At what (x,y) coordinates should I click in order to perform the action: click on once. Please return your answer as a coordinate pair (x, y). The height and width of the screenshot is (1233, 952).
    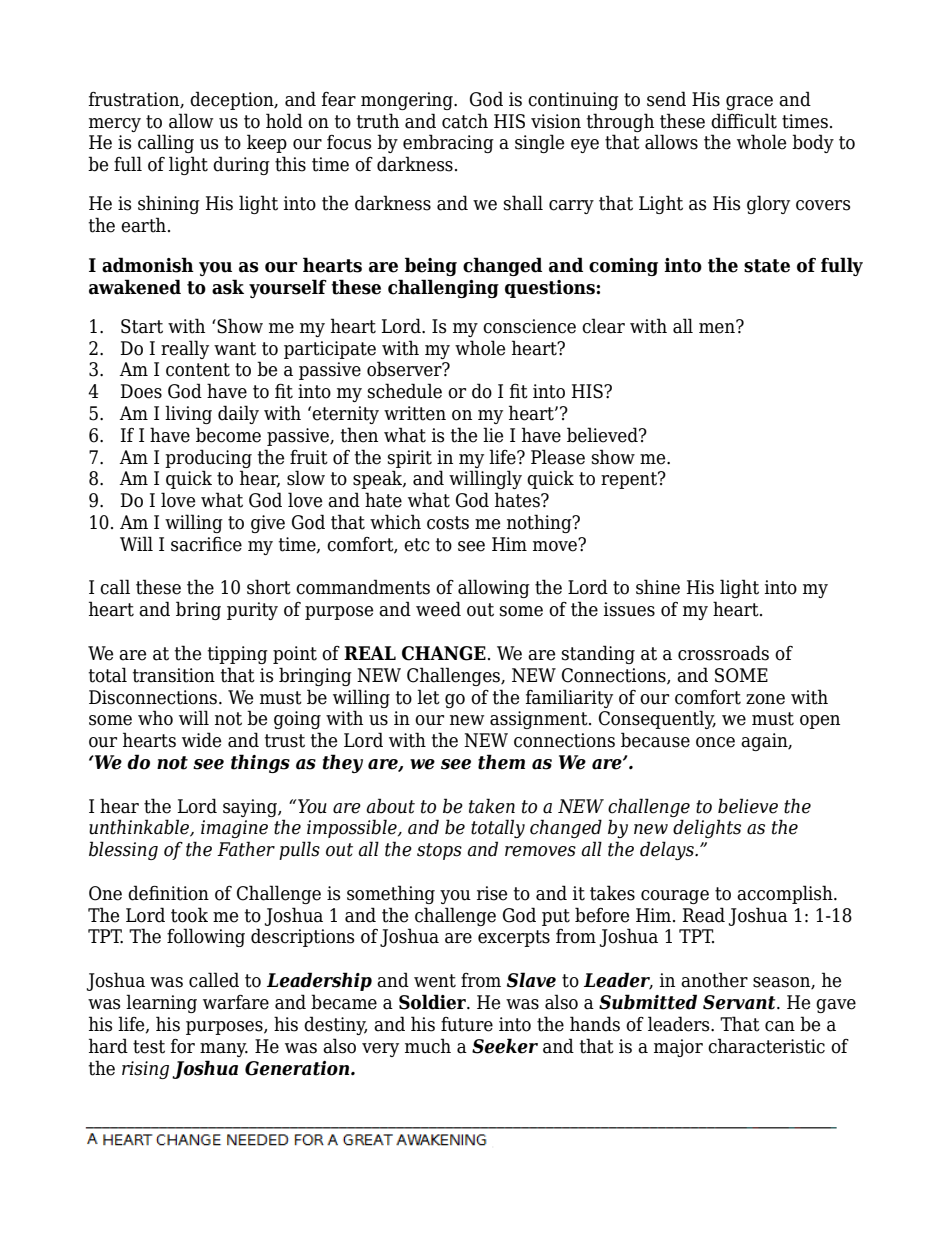
    Looking at the image, I should click on (715, 742).
